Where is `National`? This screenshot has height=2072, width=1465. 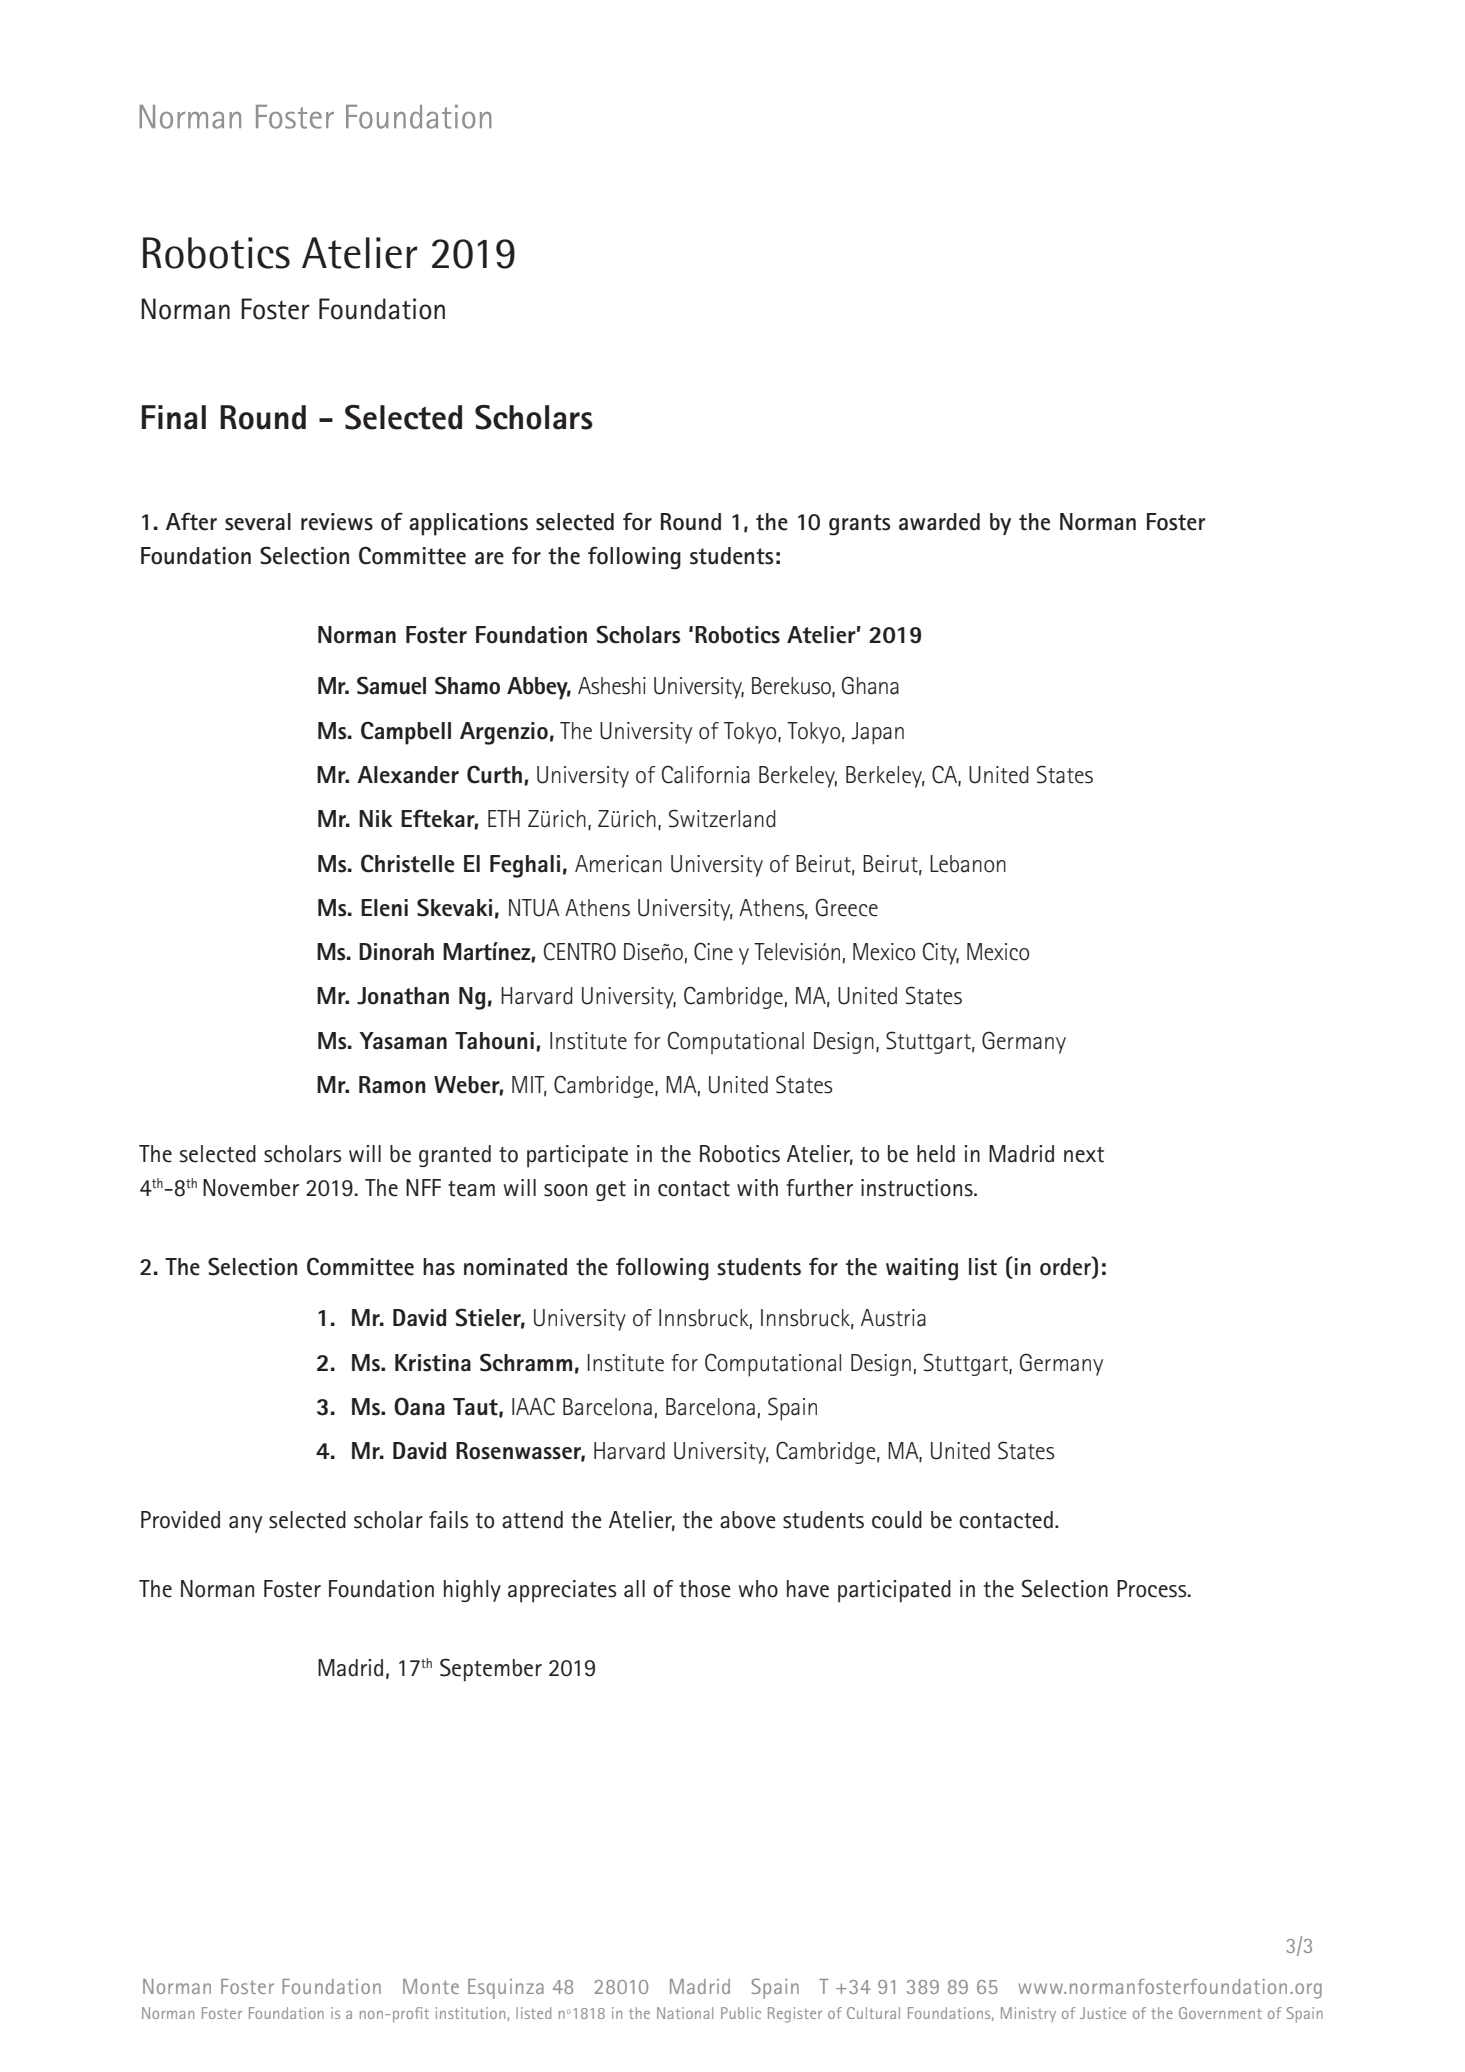 National is located at coordinates (685, 2013).
